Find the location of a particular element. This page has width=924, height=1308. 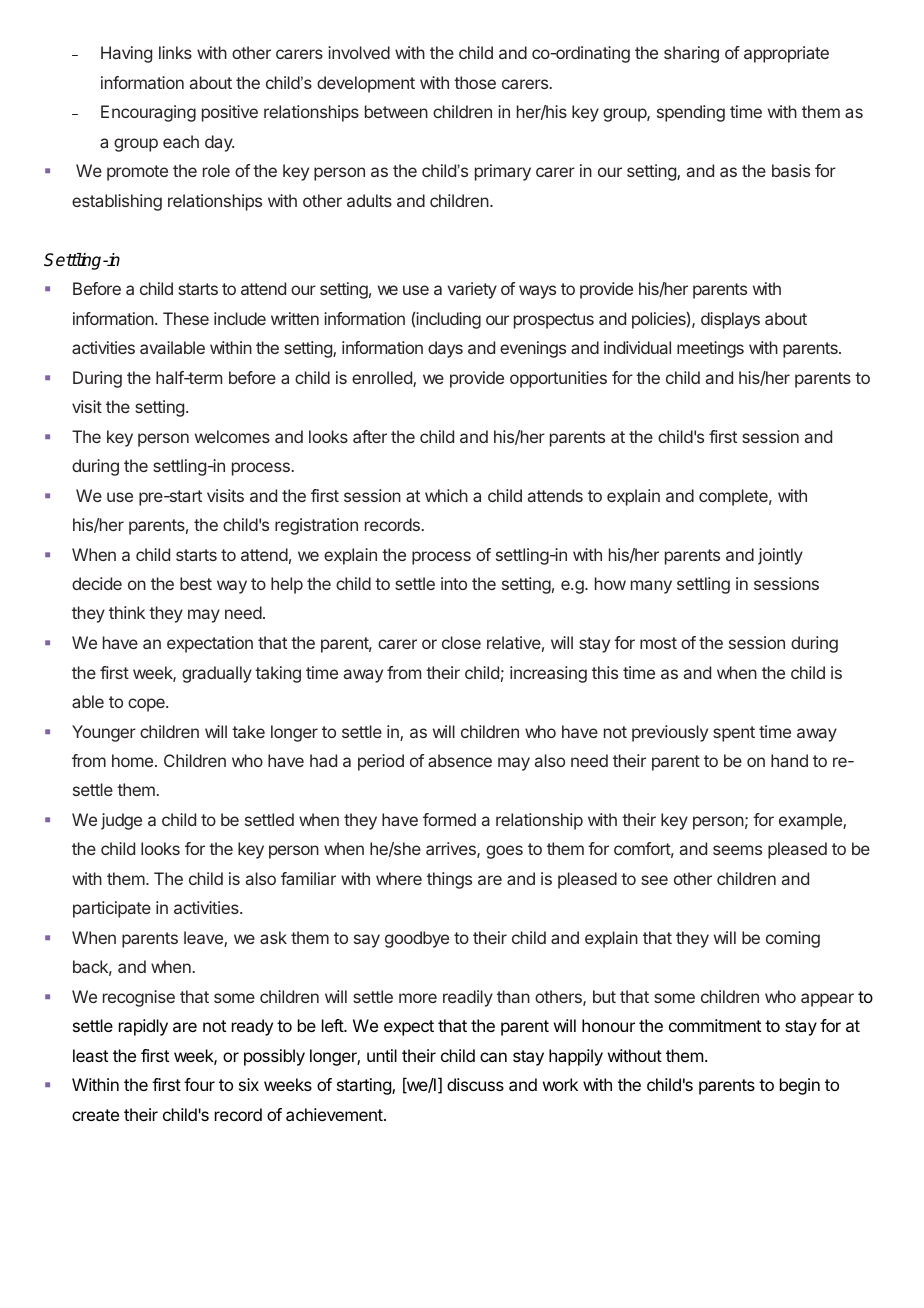

those is located at coordinates (475, 82).
